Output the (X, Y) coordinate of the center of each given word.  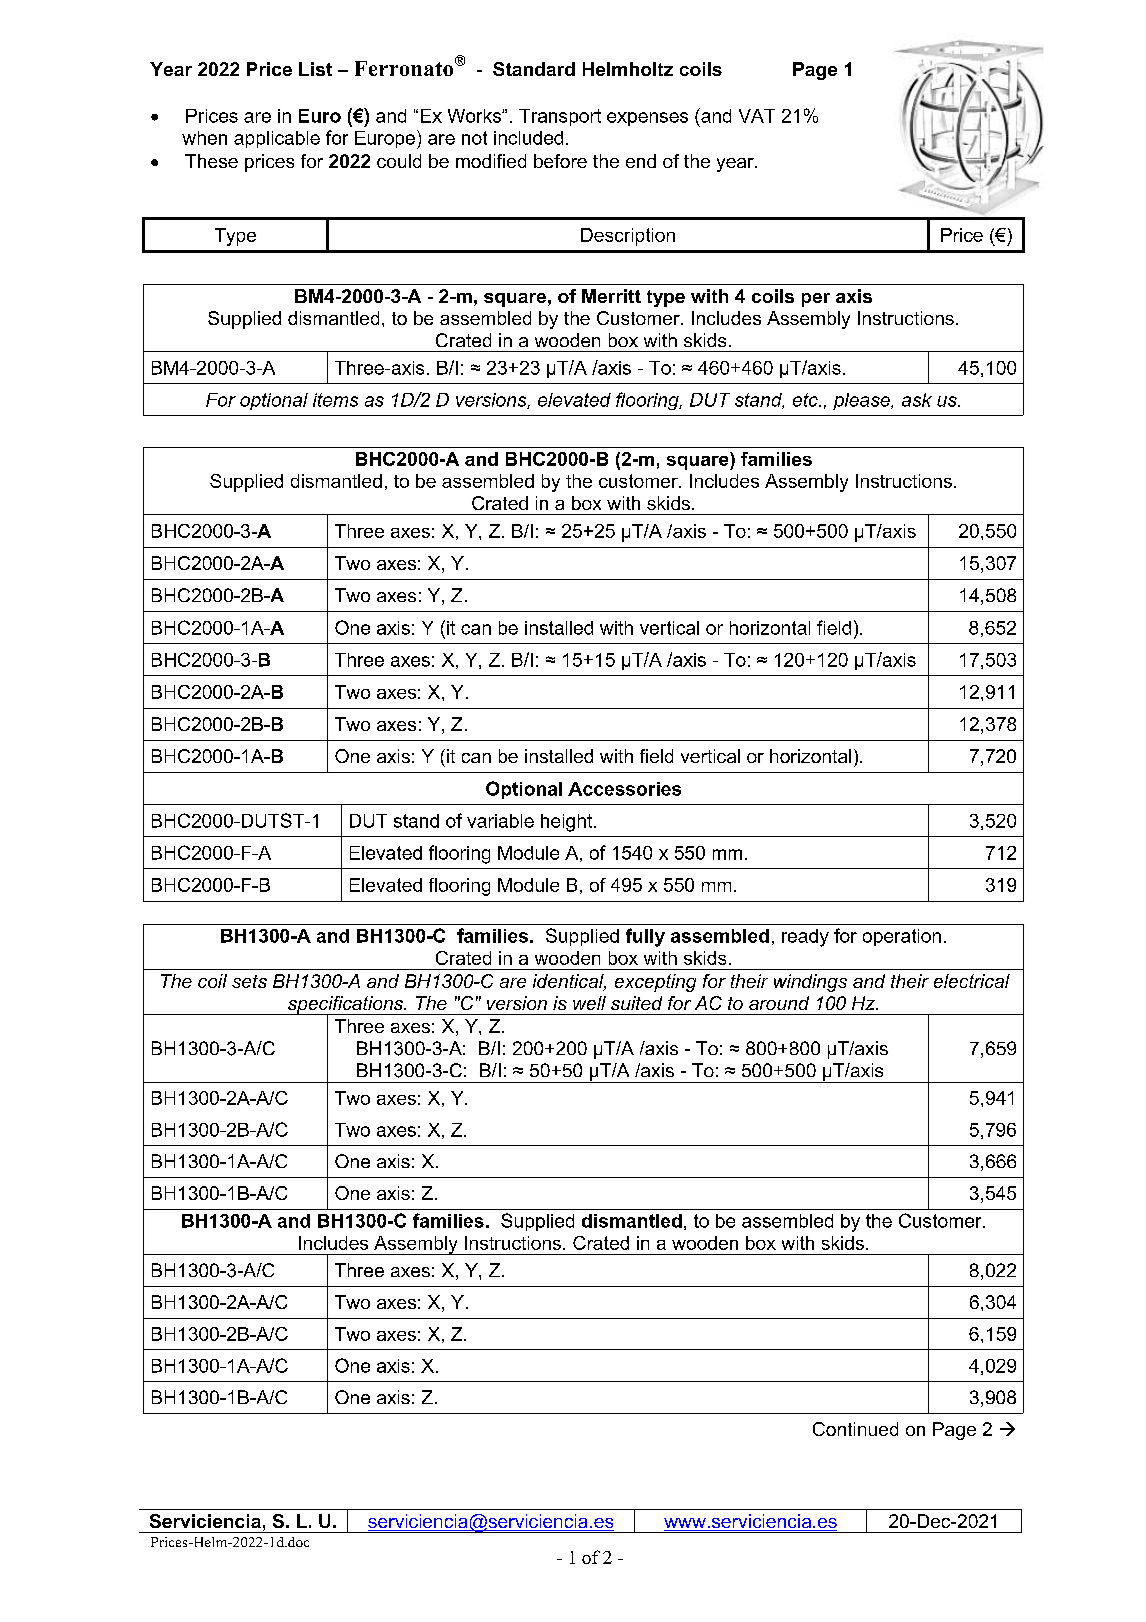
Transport (560, 117)
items (335, 400)
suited (636, 1003)
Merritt (611, 296)
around (779, 1003)
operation (902, 937)
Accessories (624, 789)
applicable (277, 139)
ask (917, 400)
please (862, 401)
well (589, 1003)
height (568, 823)
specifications (345, 1006)
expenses (647, 119)
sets (249, 981)
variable (500, 821)
